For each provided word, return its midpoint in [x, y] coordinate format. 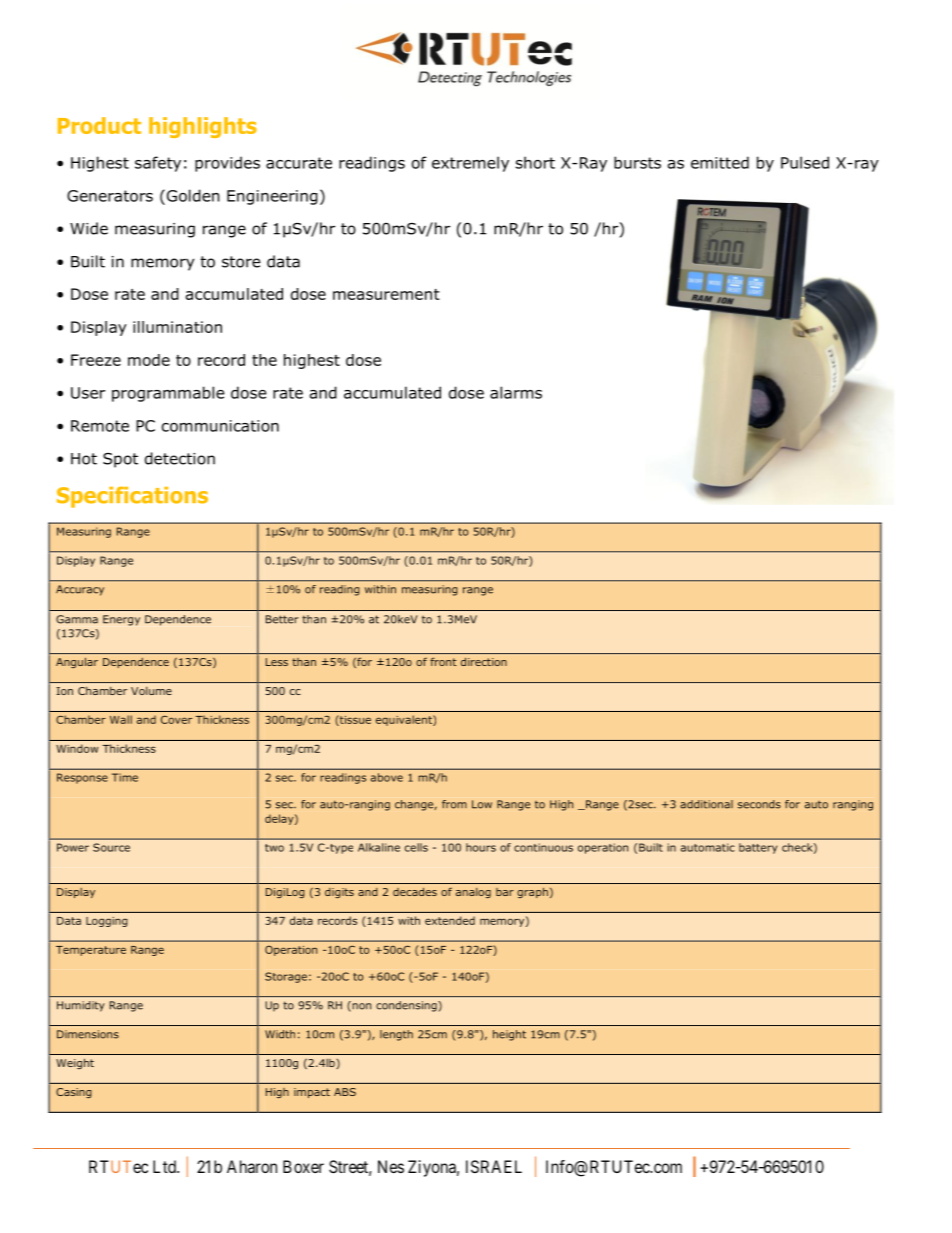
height [509, 1035]
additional [706, 804]
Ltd [165, 1166]
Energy [121, 620]
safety [158, 164]
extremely [470, 164]
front [443, 662]
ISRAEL [494, 1166]
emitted [720, 162]
